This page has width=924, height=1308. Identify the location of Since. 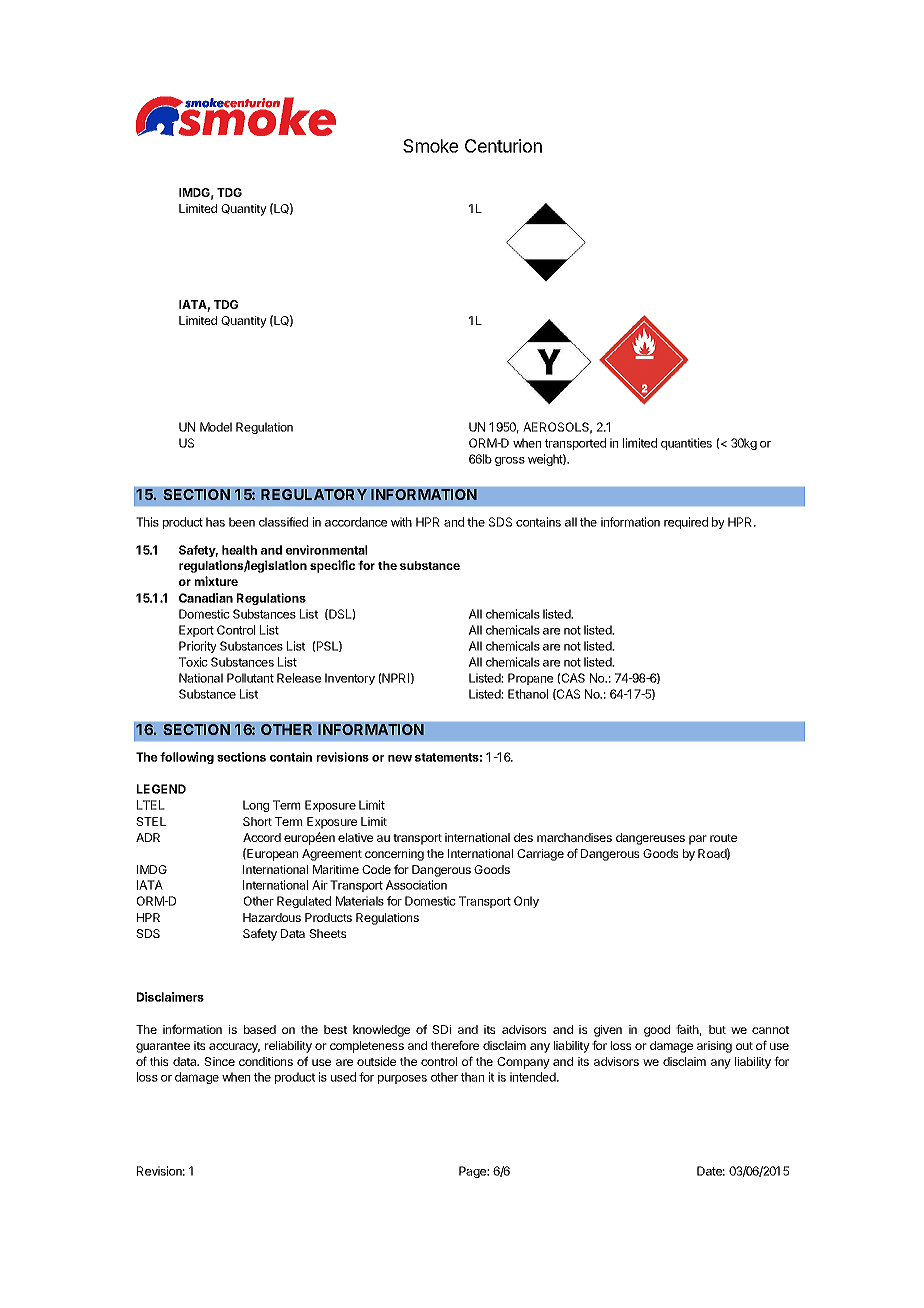
(219, 1061).
